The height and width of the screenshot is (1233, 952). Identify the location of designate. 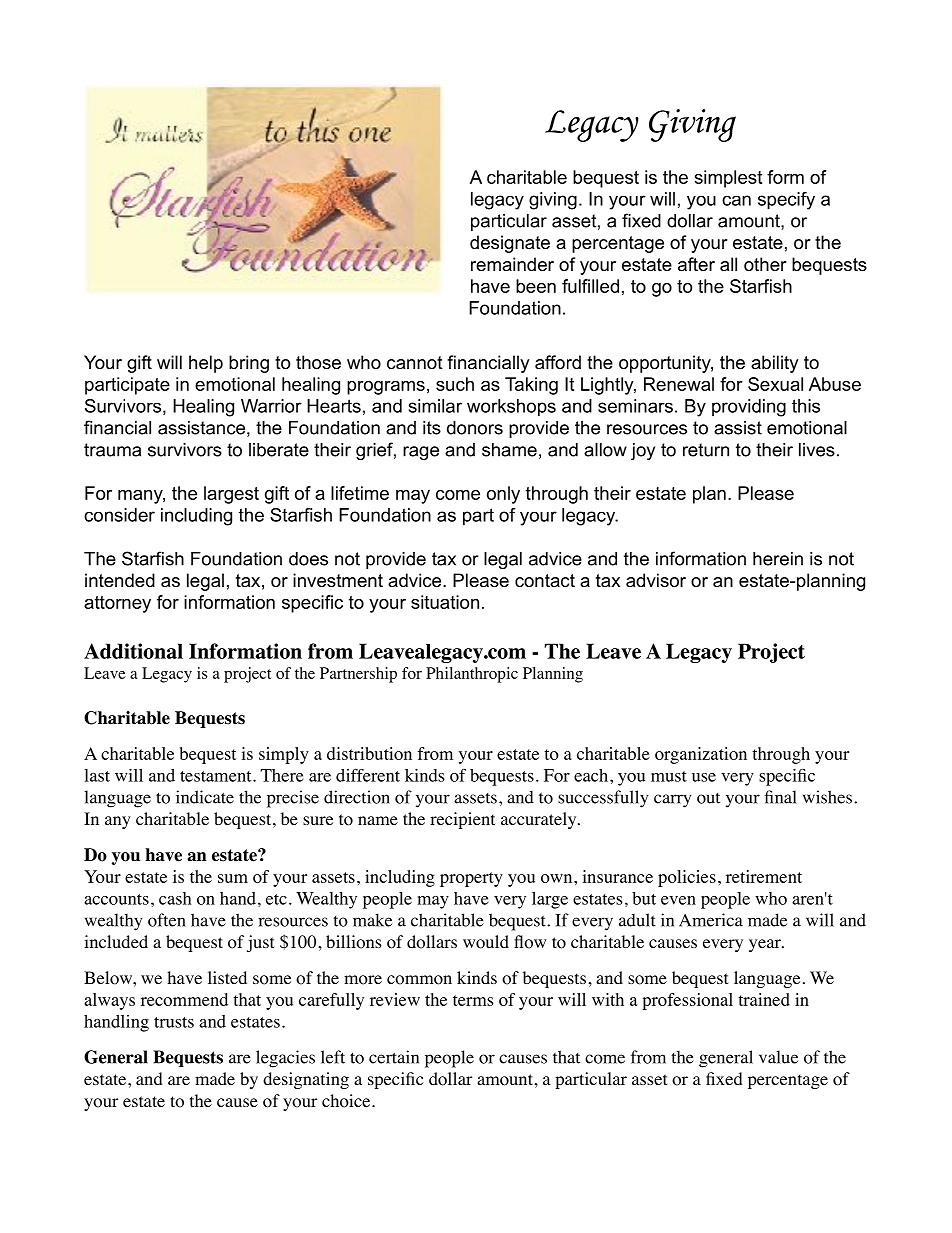
(510, 244).
